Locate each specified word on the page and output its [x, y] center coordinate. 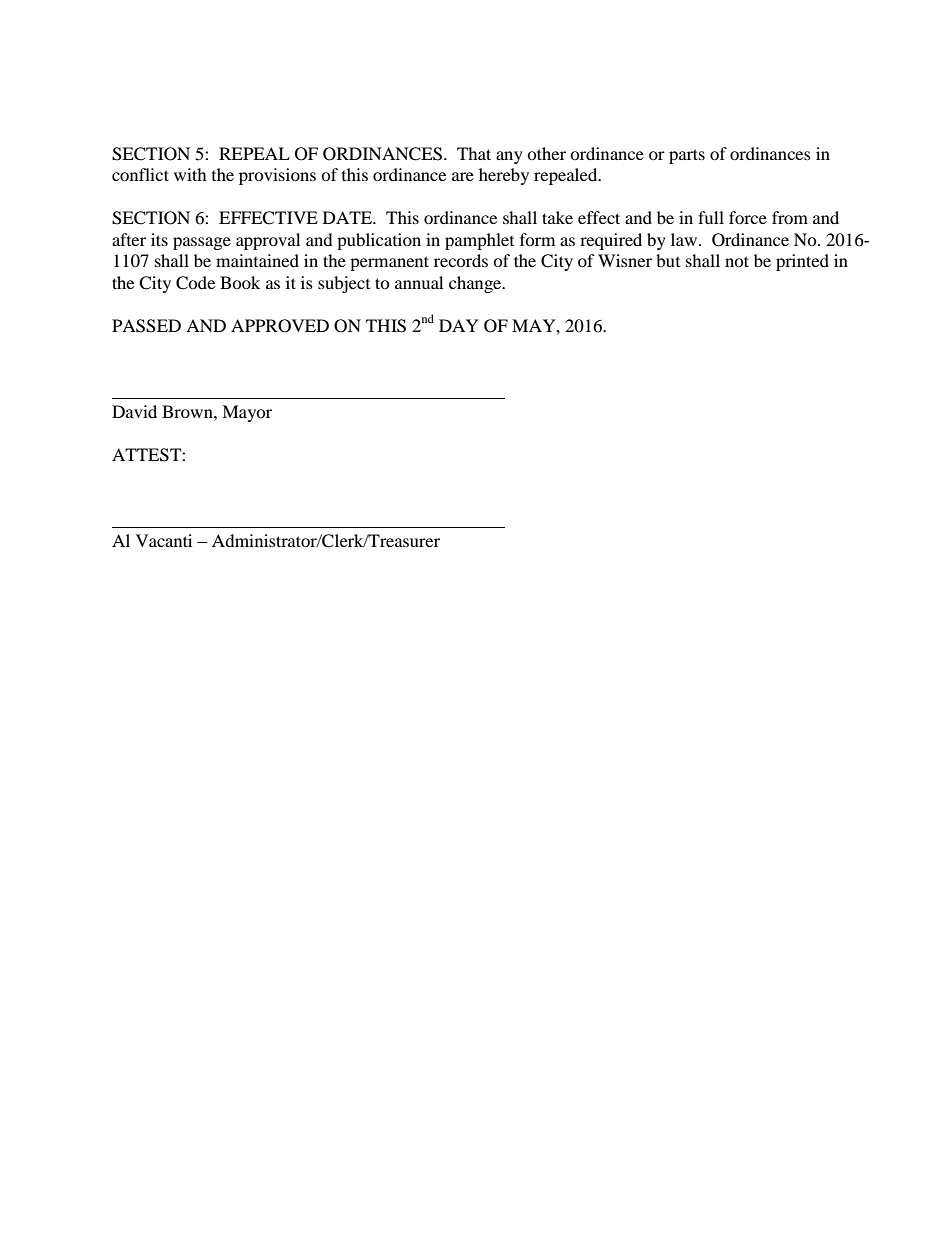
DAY [459, 325]
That [474, 153]
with [190, 174]
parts [687, 156]
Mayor [247, 413]
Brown [188, 411]
